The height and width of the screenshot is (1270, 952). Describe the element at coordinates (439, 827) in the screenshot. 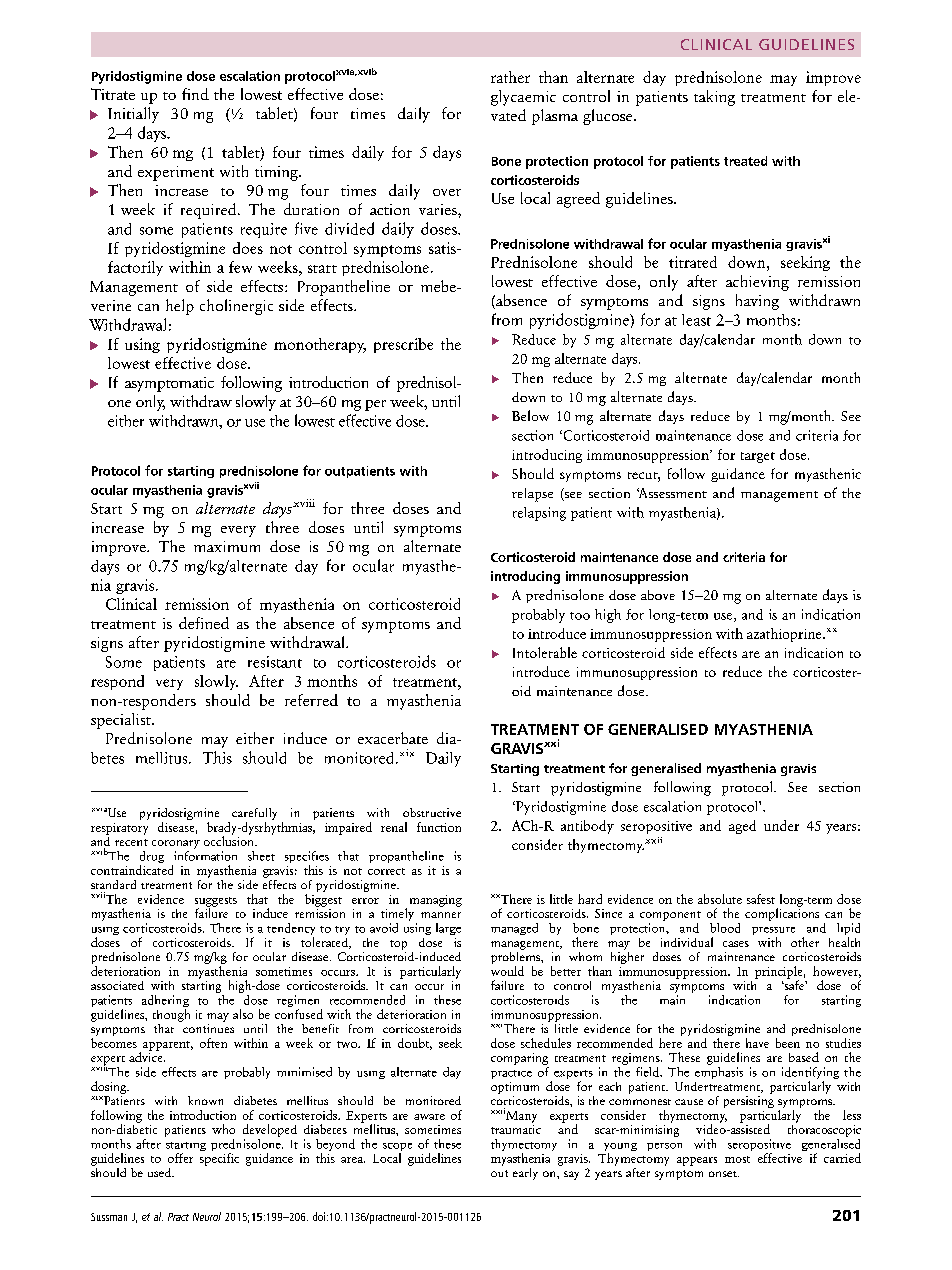

I see `function` at that location.
